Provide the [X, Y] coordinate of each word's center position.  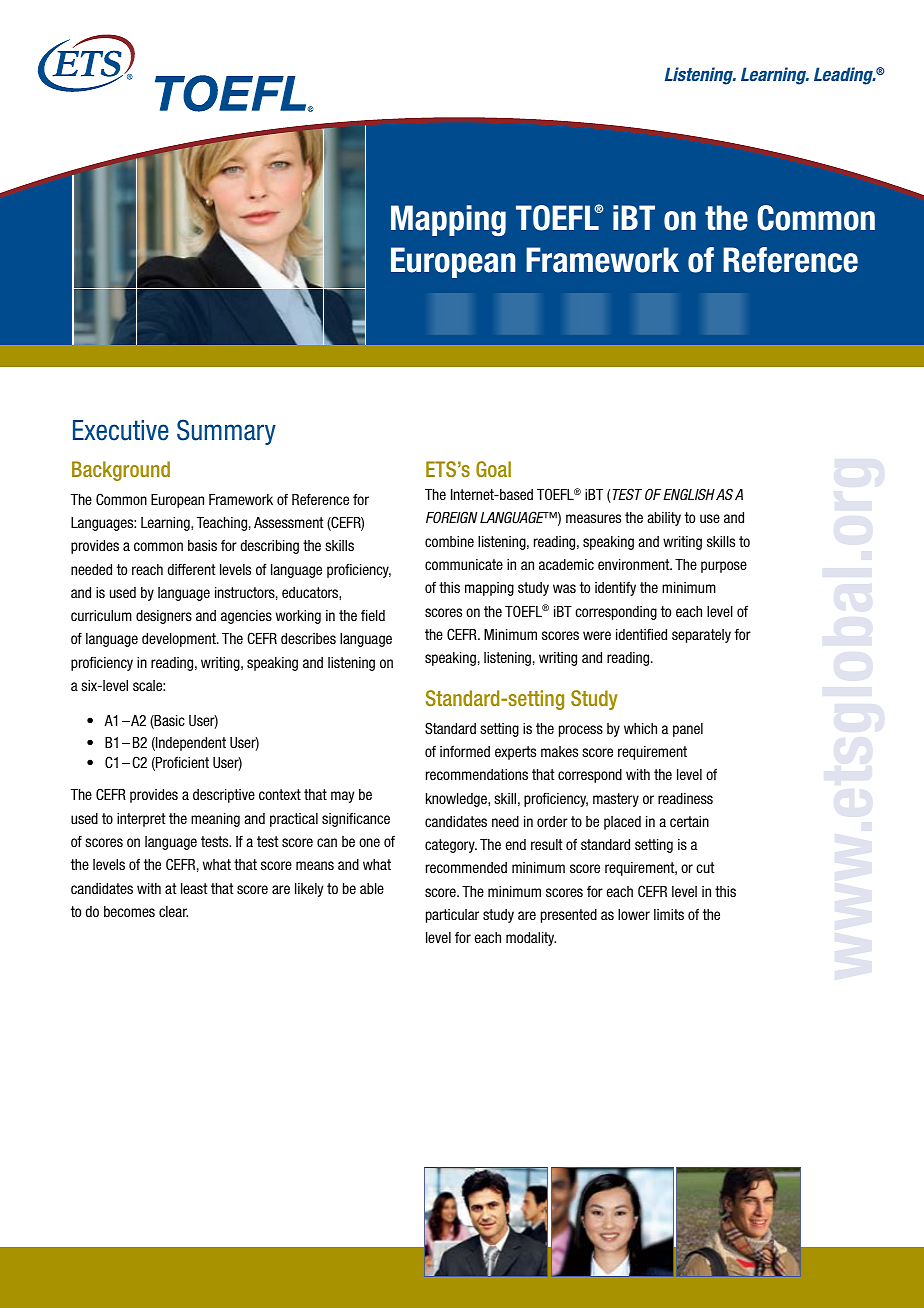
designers [164, 617]
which [640, 728]
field [373, 615]
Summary [226, 432]
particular [452, 916]
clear [173, 911]
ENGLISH [689, 494]
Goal [493, 469]
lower [634, 914]
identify [615, 588]
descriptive [224, 796]
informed [465, 751]
